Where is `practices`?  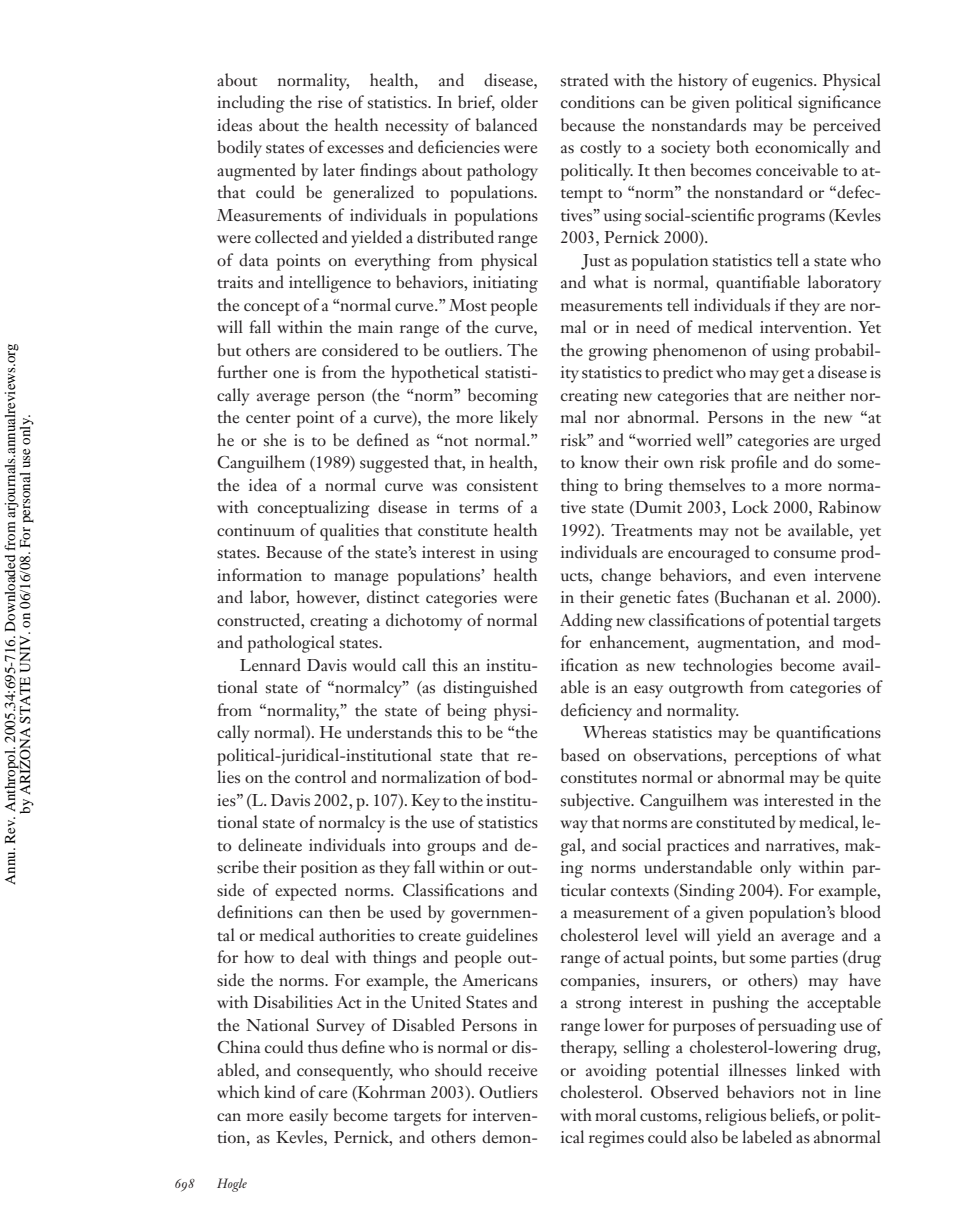
practices is located at coordinates (698, 847).
